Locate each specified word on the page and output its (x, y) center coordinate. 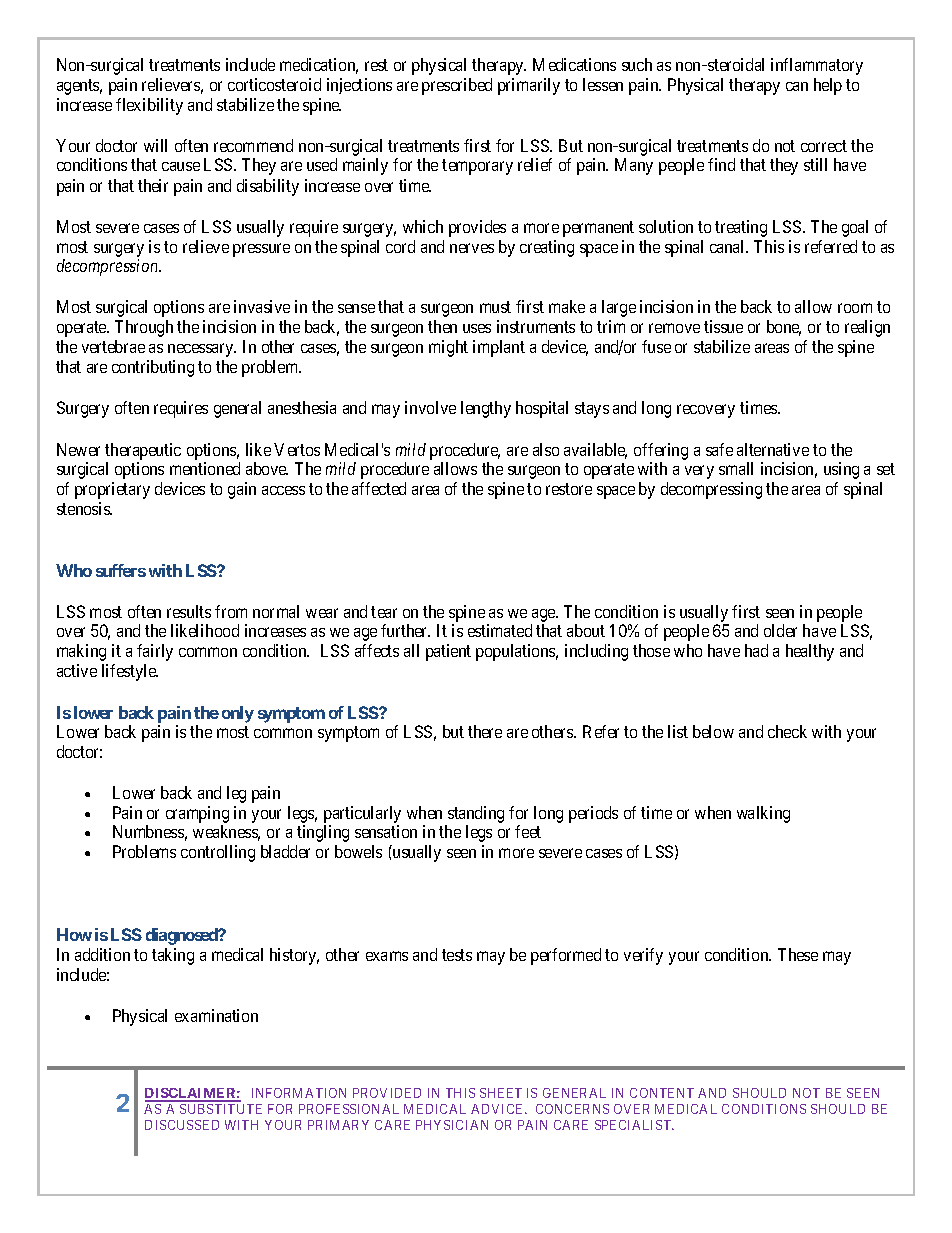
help (828, 86)
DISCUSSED (182, 1125)
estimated (500, 630)
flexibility (149, 106)
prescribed (457, 86)
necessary (202, 350)
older (780, 630)
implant (499, 348)
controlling (218, 853)
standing (476, 814)
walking (763, 814)
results (189, 611)
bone (784, 328)
